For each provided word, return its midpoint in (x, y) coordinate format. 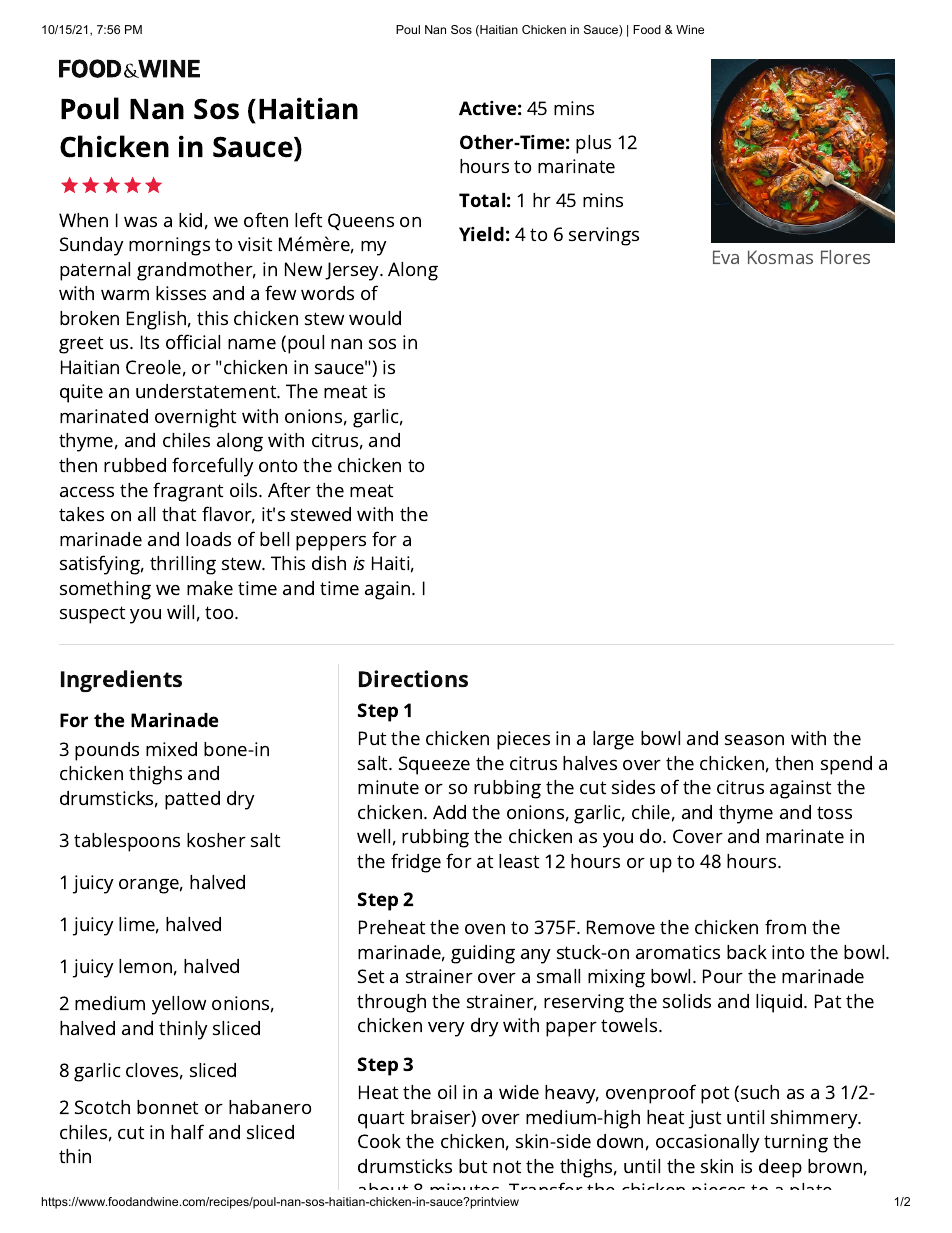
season (754, 740)
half (187, 1131)
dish (329, 563)
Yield (481, 234)
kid (190, 220)
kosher (216, 840)
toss (834, 812)
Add (449, 812)
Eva (726, 257)
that (179, 514)
